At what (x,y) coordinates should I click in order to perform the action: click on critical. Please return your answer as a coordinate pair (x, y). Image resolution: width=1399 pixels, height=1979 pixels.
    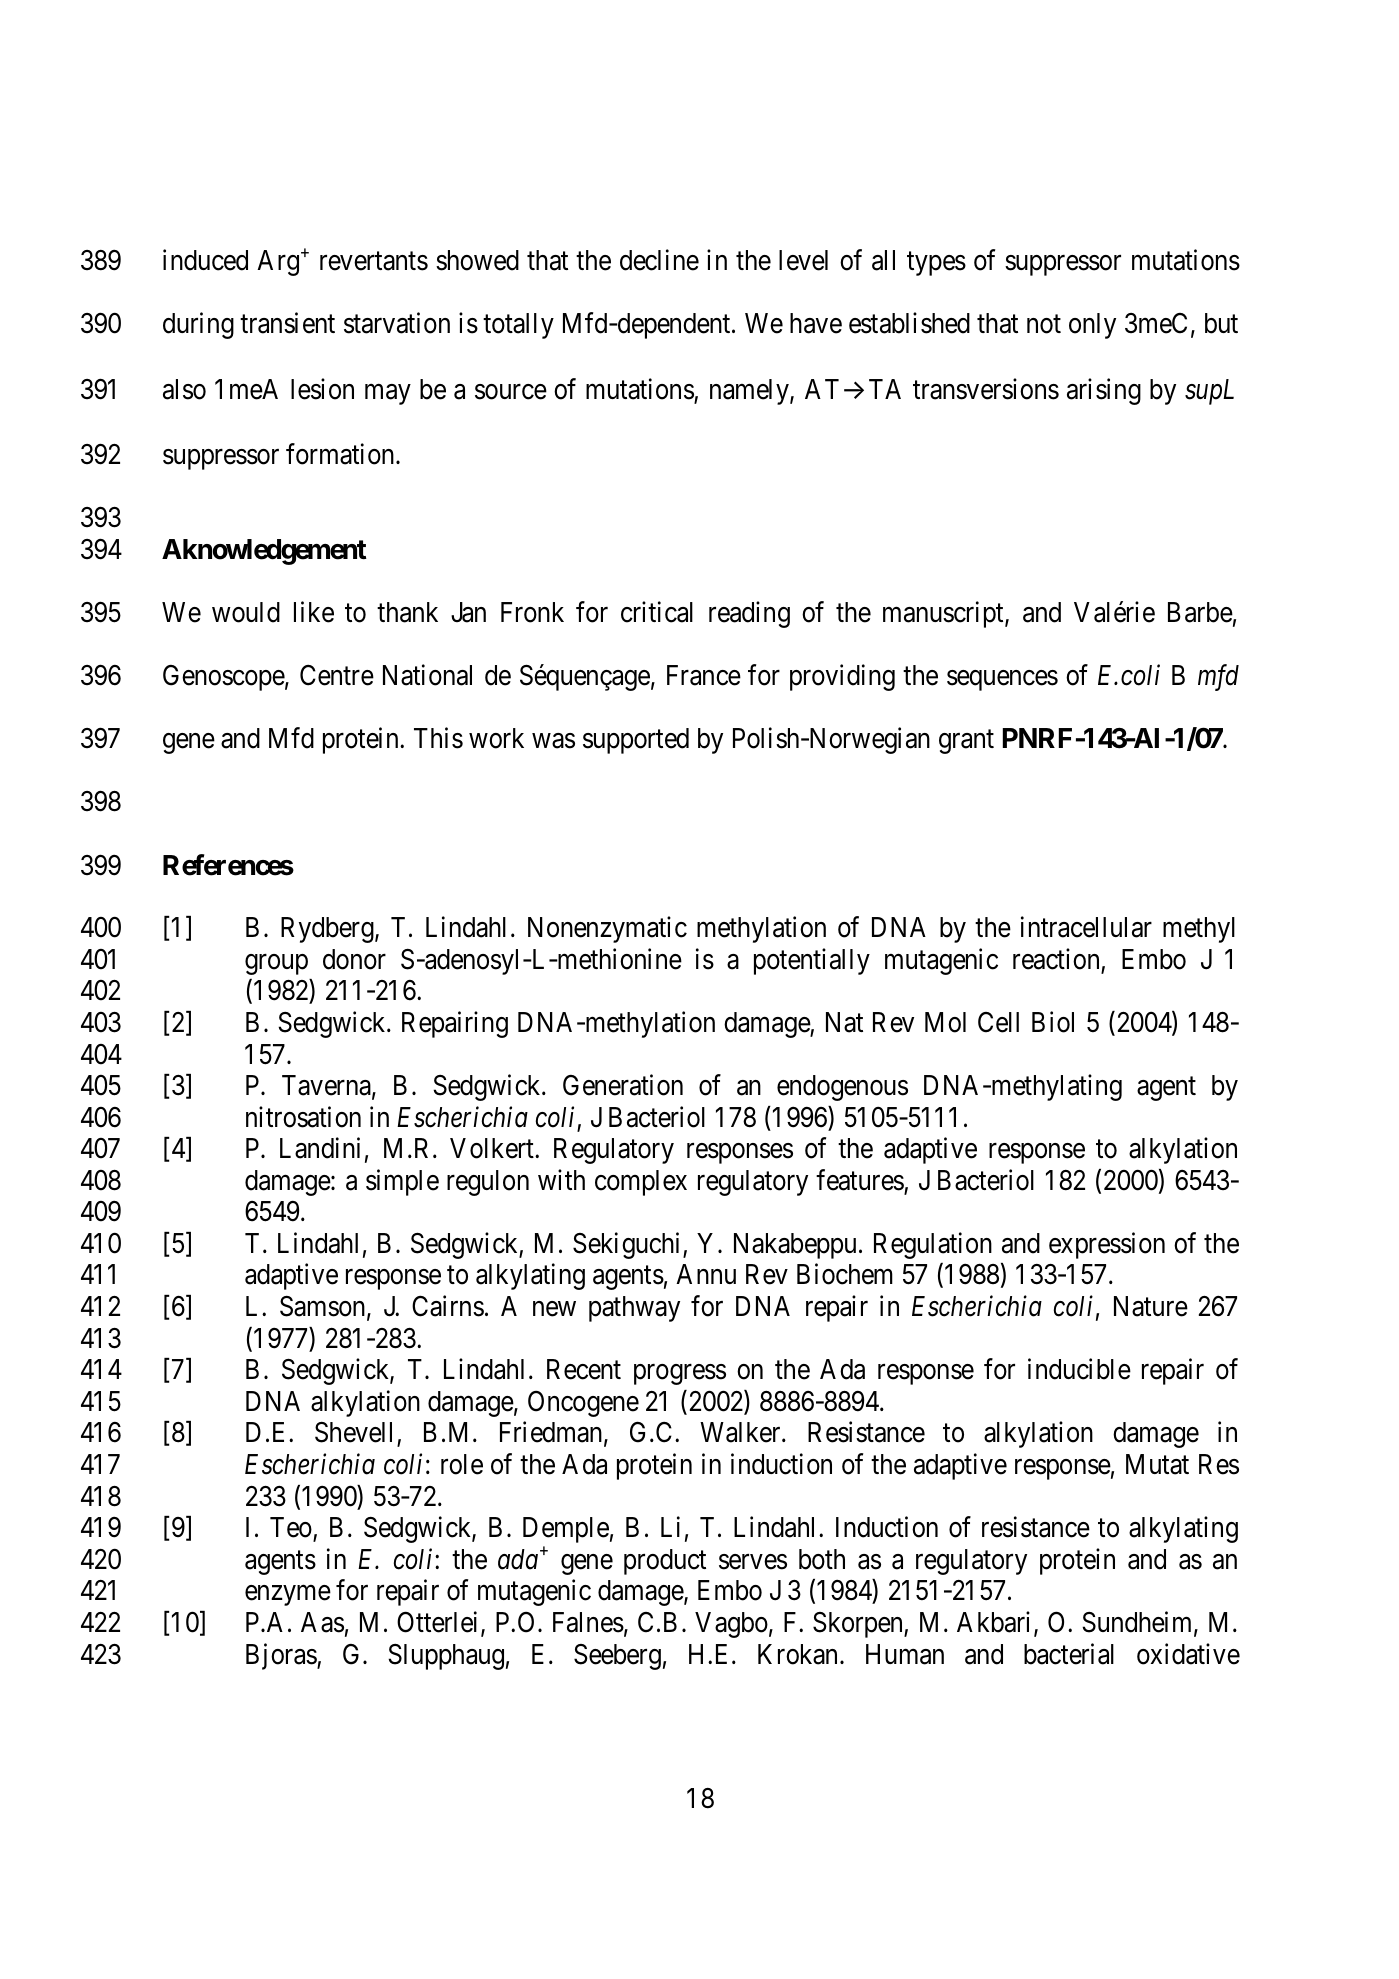
    Looking at the image, I should click on (657, 612).
